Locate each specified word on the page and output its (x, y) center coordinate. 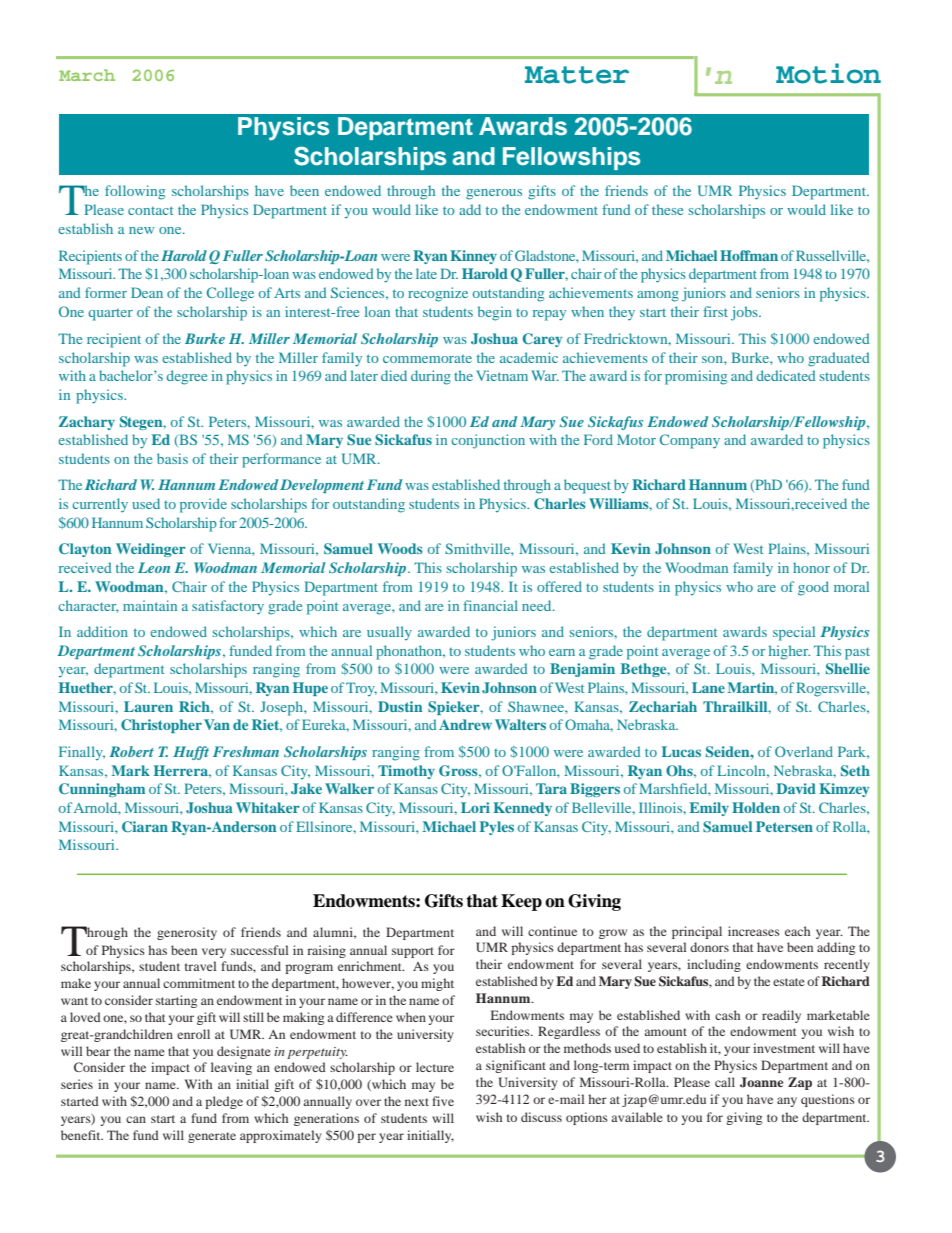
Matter (577, 75)
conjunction (488, 441)
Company (690, 441)
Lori (475, 807)
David (796, 788)
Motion (828, 73)
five (443, 1101)
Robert (131, 751)
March (87, 75)
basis (172, 458)
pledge (224, 1102)
